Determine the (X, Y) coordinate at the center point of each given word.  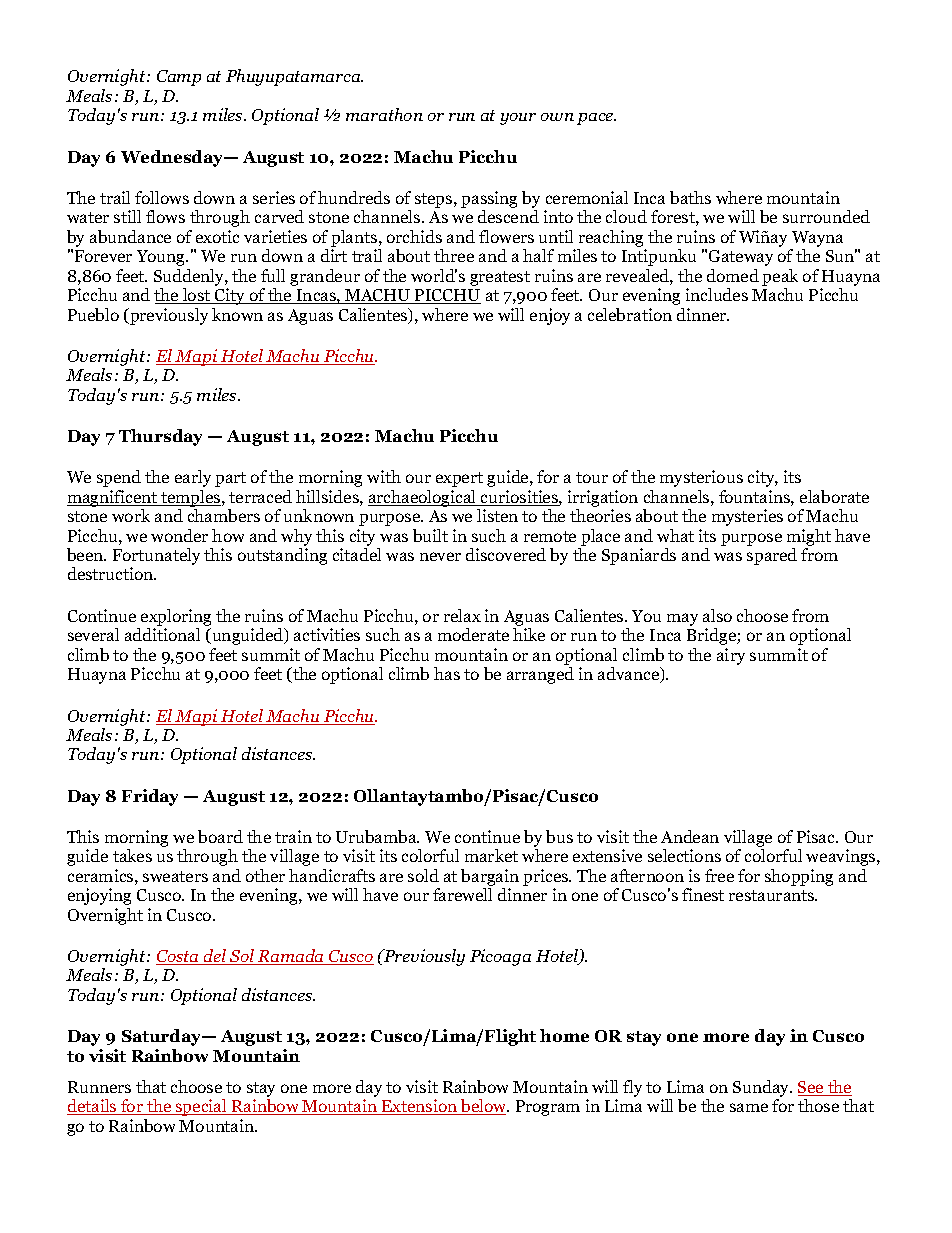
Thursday (160, 437)
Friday (150, 797)
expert (459, 479)
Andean (690, 836)
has (447, 673)
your (518, 119)
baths (690, 197)
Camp (179, 78)
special (201, 1107)
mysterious (701, 478)
